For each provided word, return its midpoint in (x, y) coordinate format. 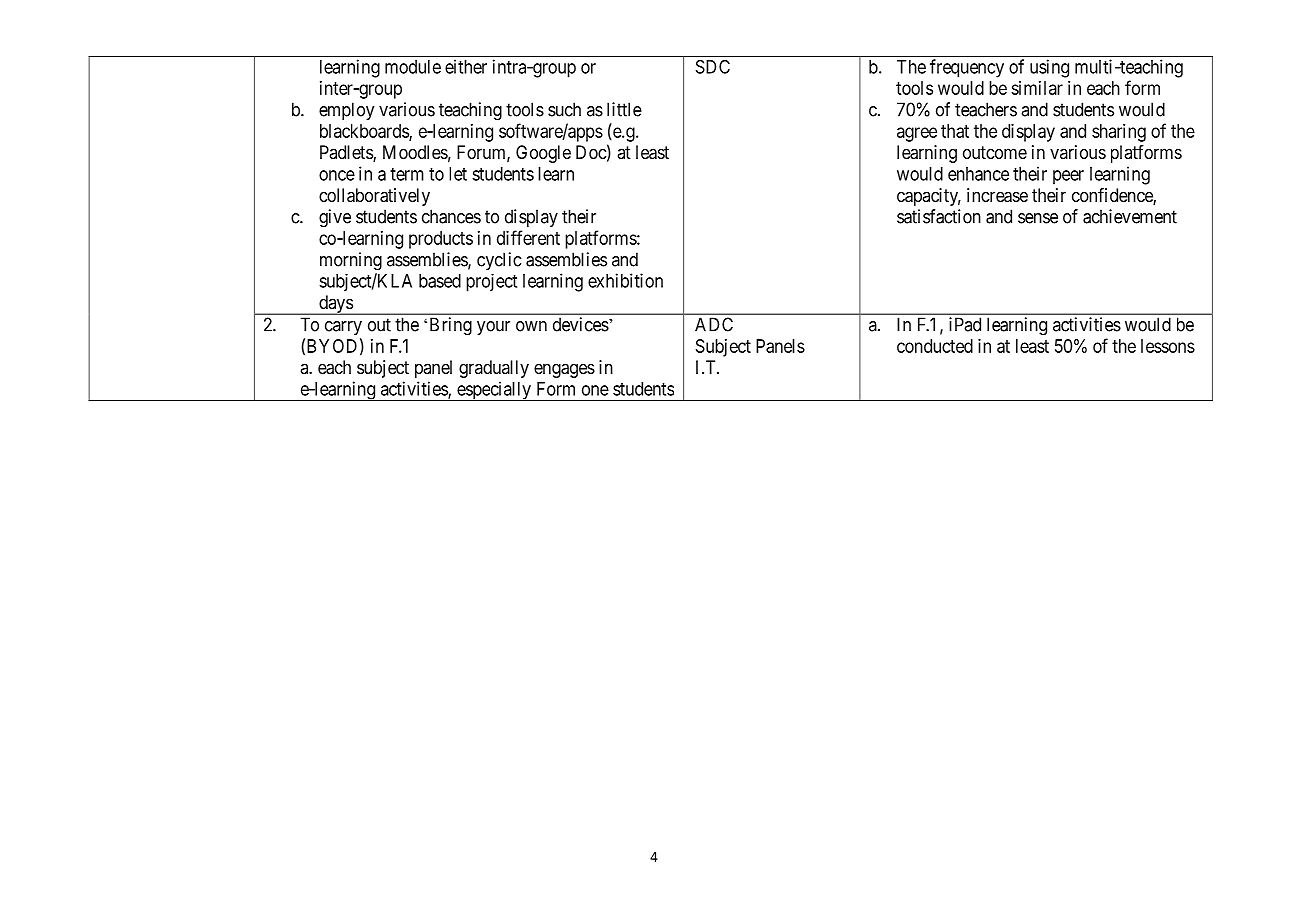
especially (494, 391)
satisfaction (939, 216)
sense (1038, 218)
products (441, 240)
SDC (713, 67)
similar (1037, 88)
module (413, 67)
